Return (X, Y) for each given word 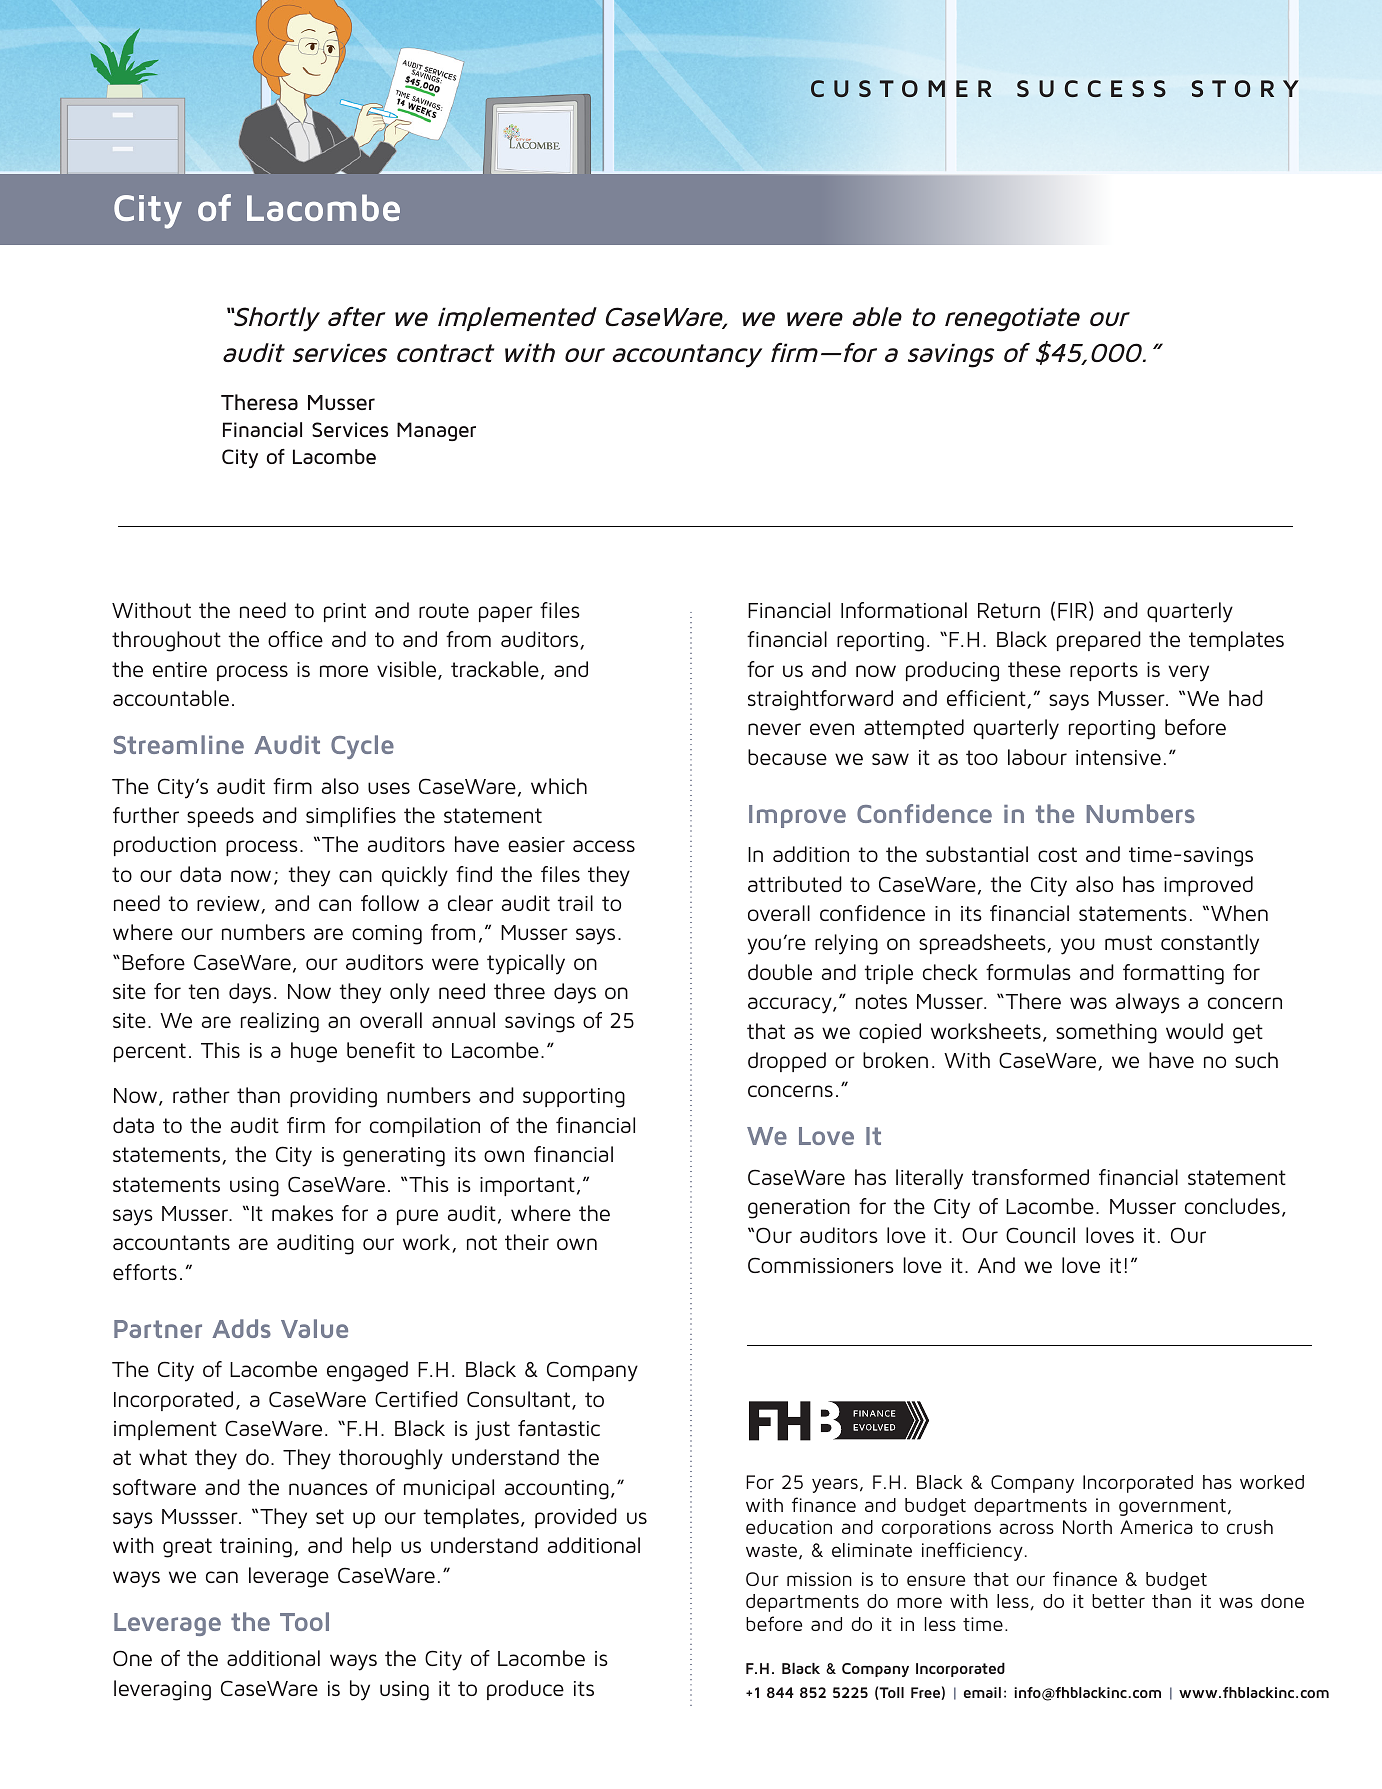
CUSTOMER (901, 89)
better (1118, 1601)
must (1128, 942)
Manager (436, 431)
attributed (795, 884)
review (229, 905)
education (789, 1527)
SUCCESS (1091, 88)
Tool (304, 1621)
